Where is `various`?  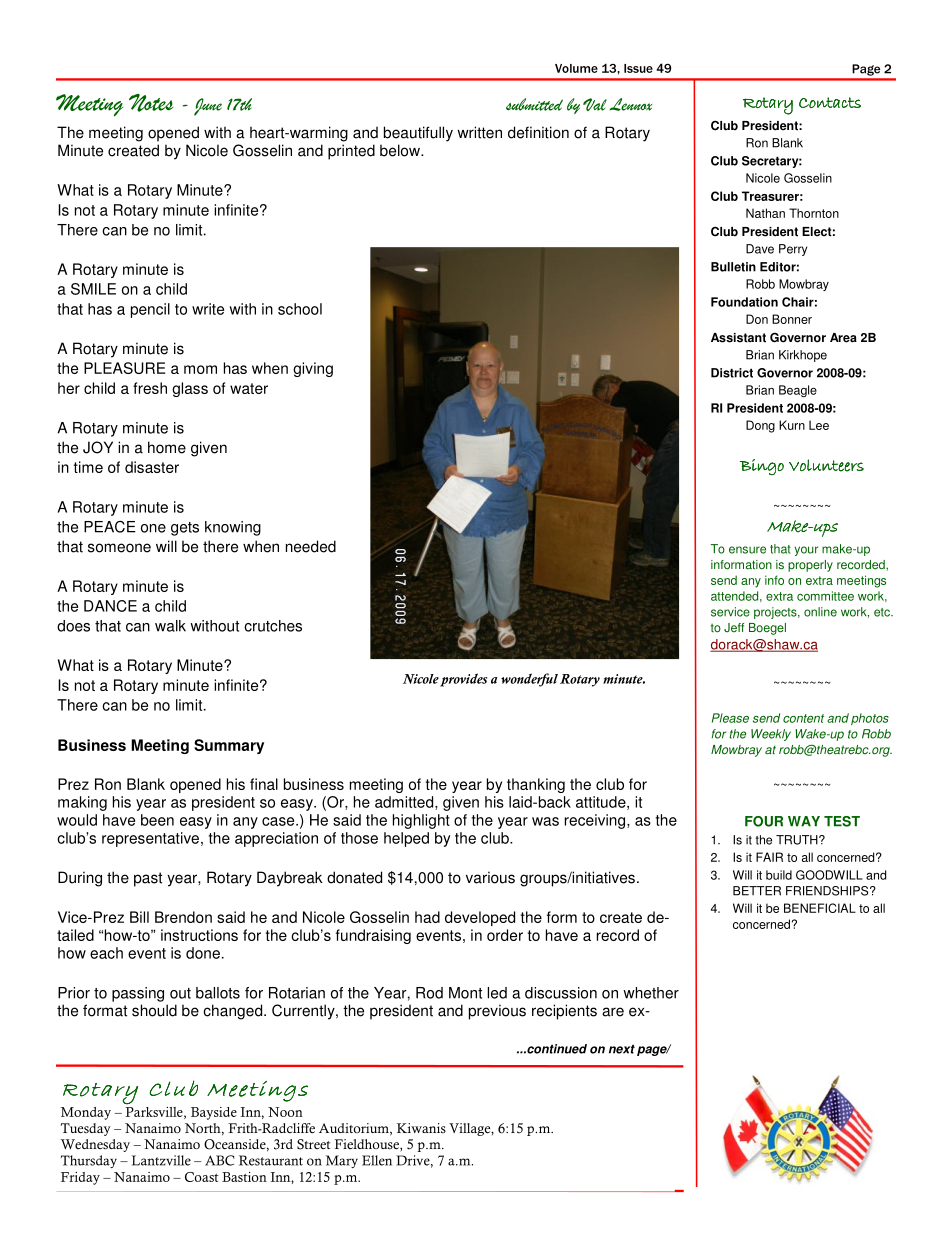
various is located at coordinates (490, 877).
